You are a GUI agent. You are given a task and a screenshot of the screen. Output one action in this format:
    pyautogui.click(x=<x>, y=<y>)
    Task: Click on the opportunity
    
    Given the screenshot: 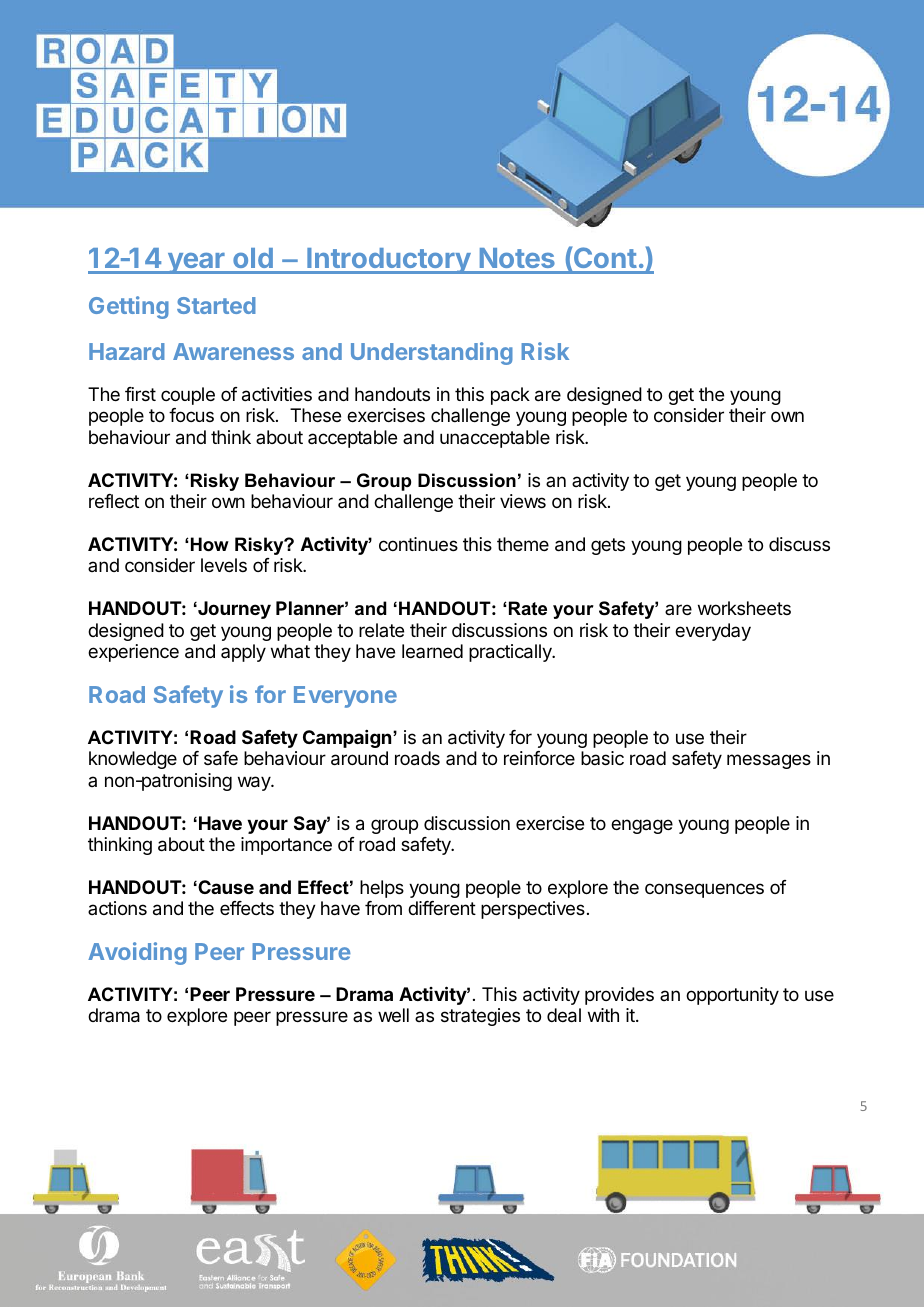 What is the action you would take?
    pyautogui.click(x=732, y=996)
